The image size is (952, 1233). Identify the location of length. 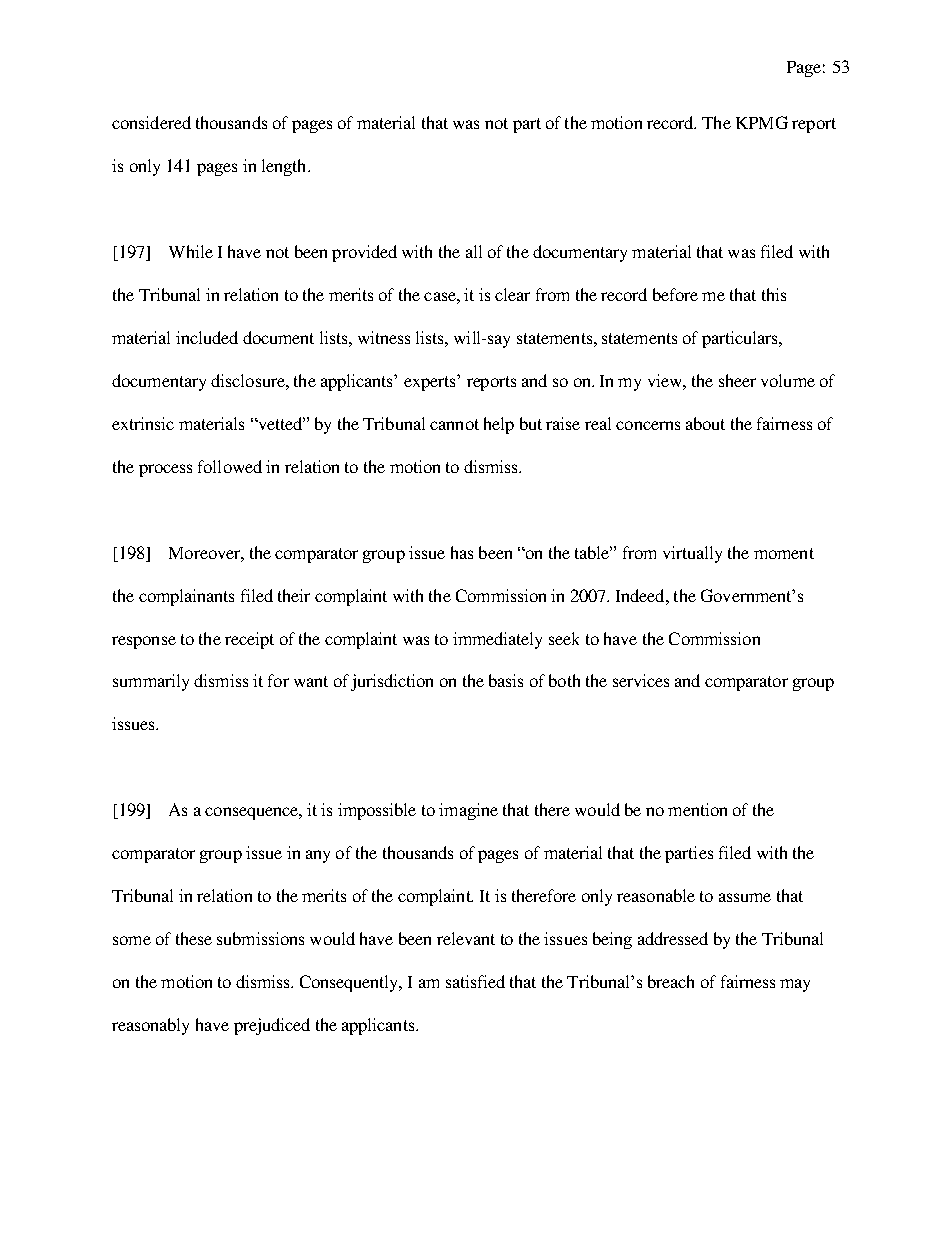
(285, 167).
